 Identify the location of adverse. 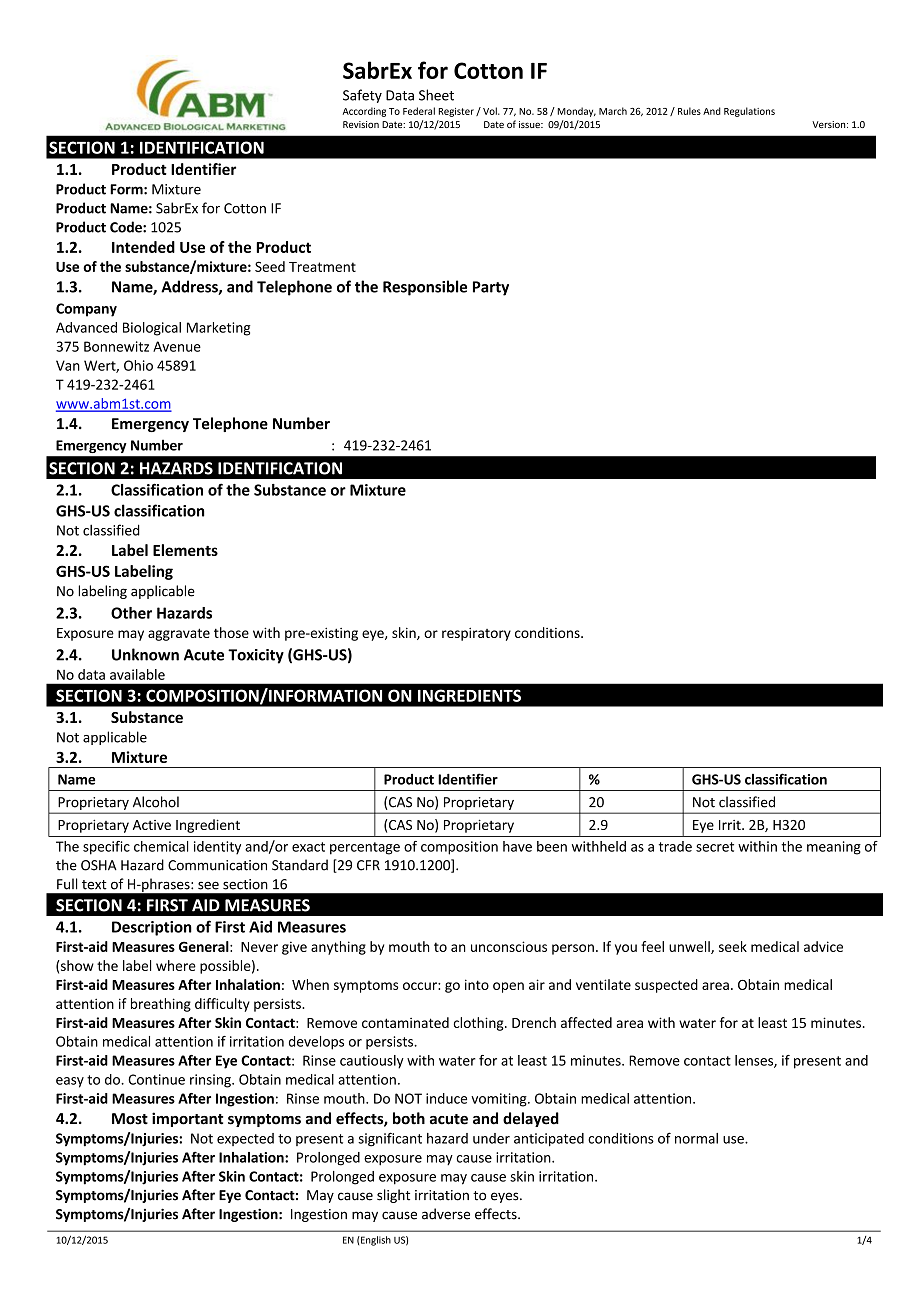
(446, 1214).
